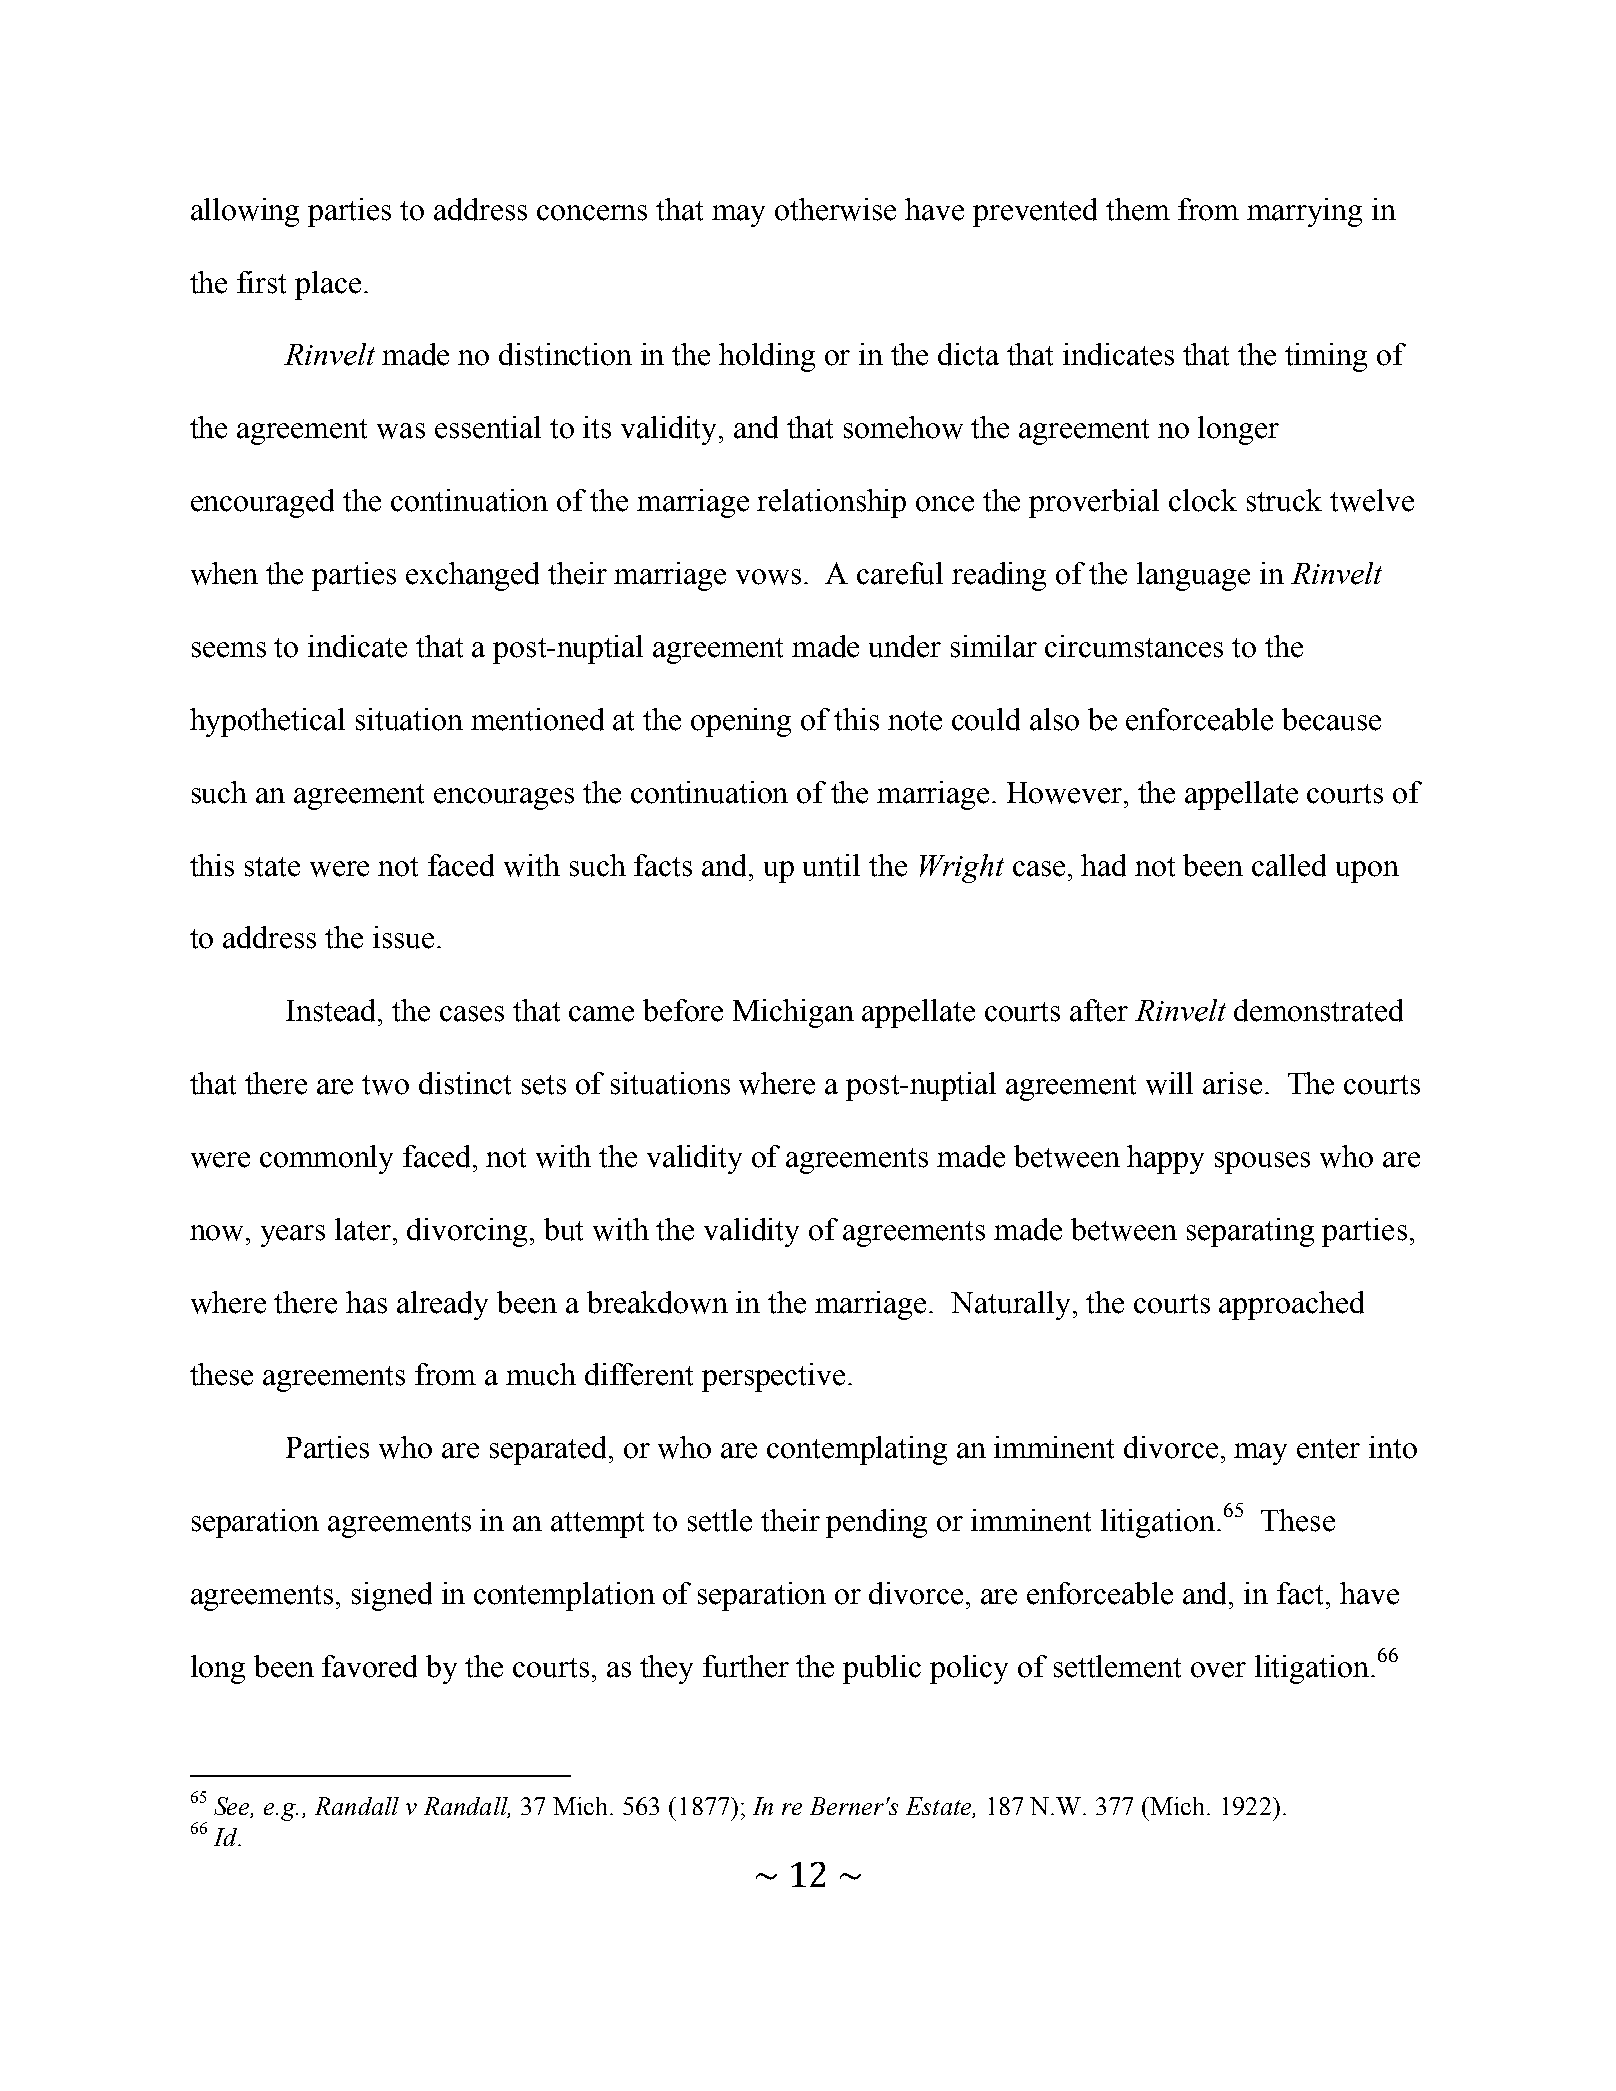 The height and width of the document is (2091, 1616). What do you see at coordinates (267, 722) in the document?
I see `hypothetical` at bounding box center [267, 722].
